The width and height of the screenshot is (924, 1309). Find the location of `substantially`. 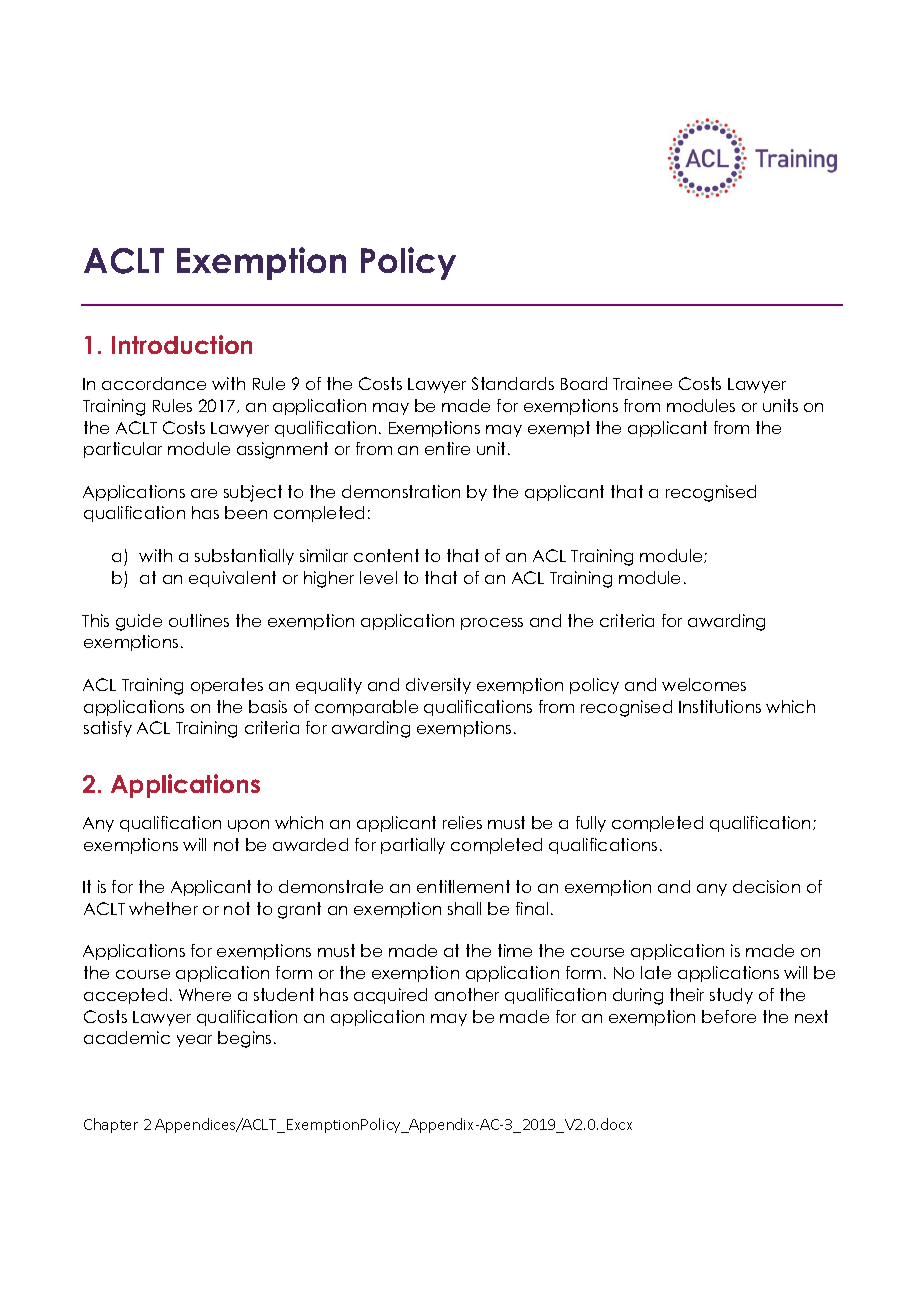

substantially is located at coordinates (244, 557).
